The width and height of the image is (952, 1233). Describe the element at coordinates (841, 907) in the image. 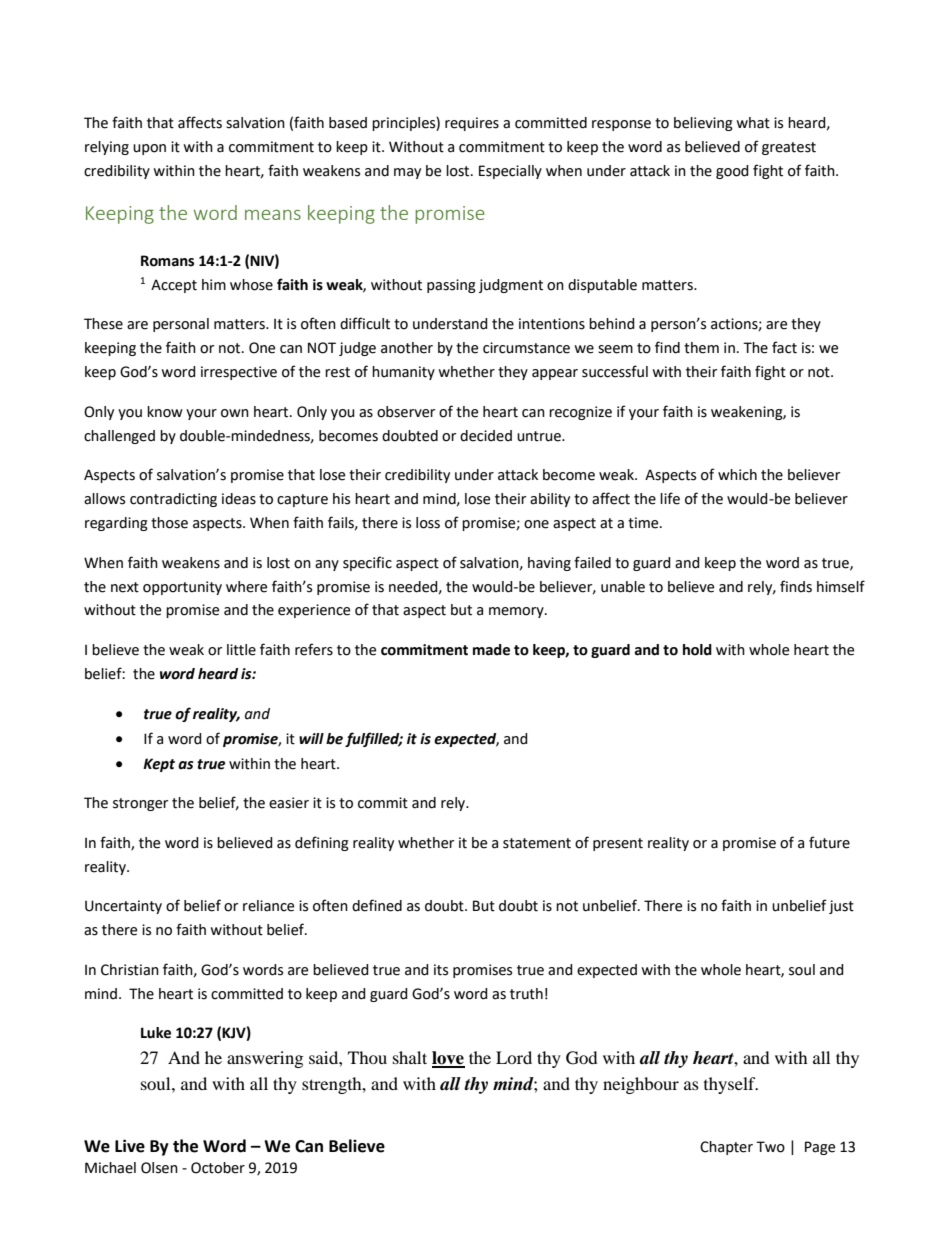

I see `just` at that location.
